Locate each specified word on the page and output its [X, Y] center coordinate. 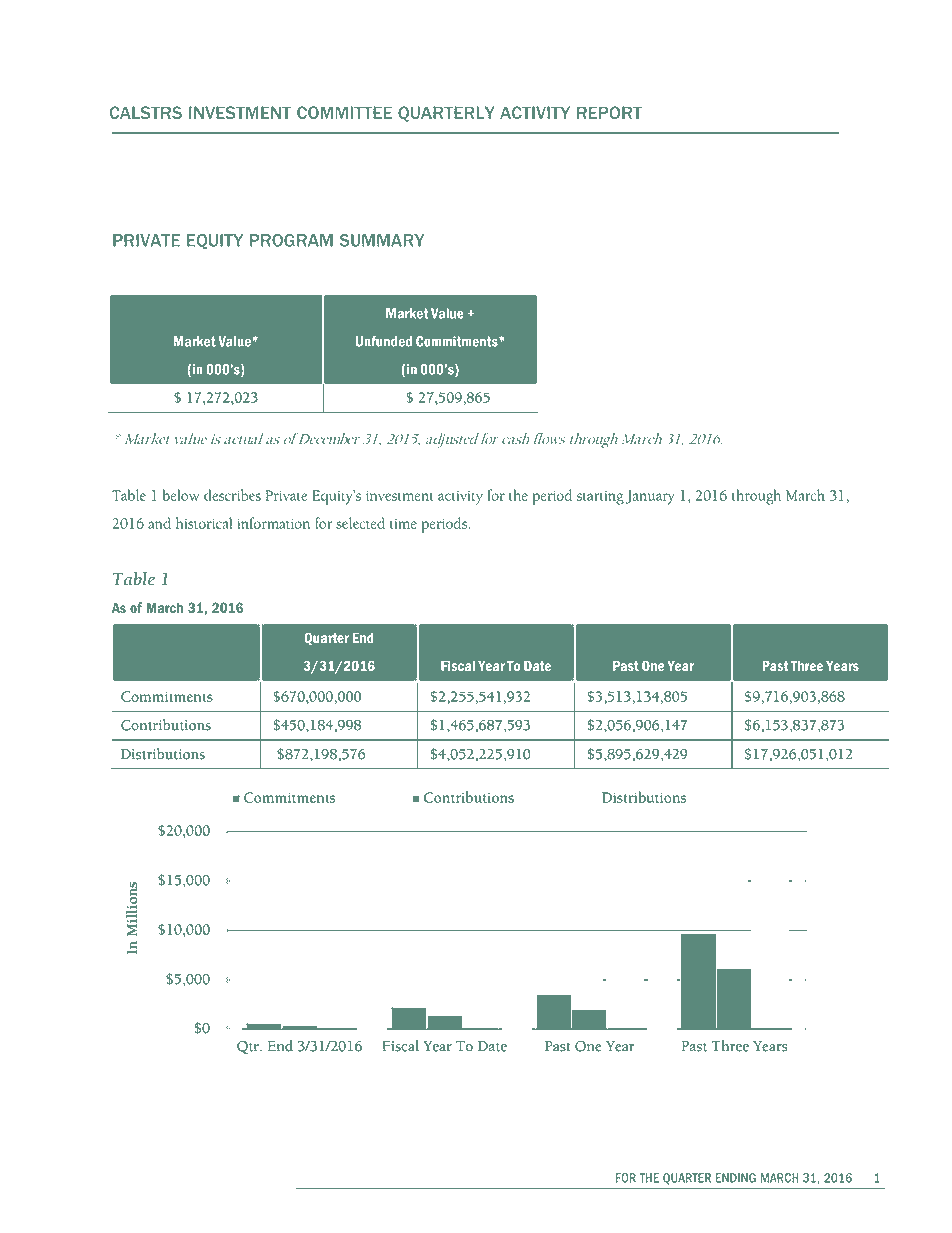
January [650, 497]
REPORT [609, 112]
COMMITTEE [344, 112]
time [403, 524]
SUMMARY [382, 240]
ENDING [736, 1178]
